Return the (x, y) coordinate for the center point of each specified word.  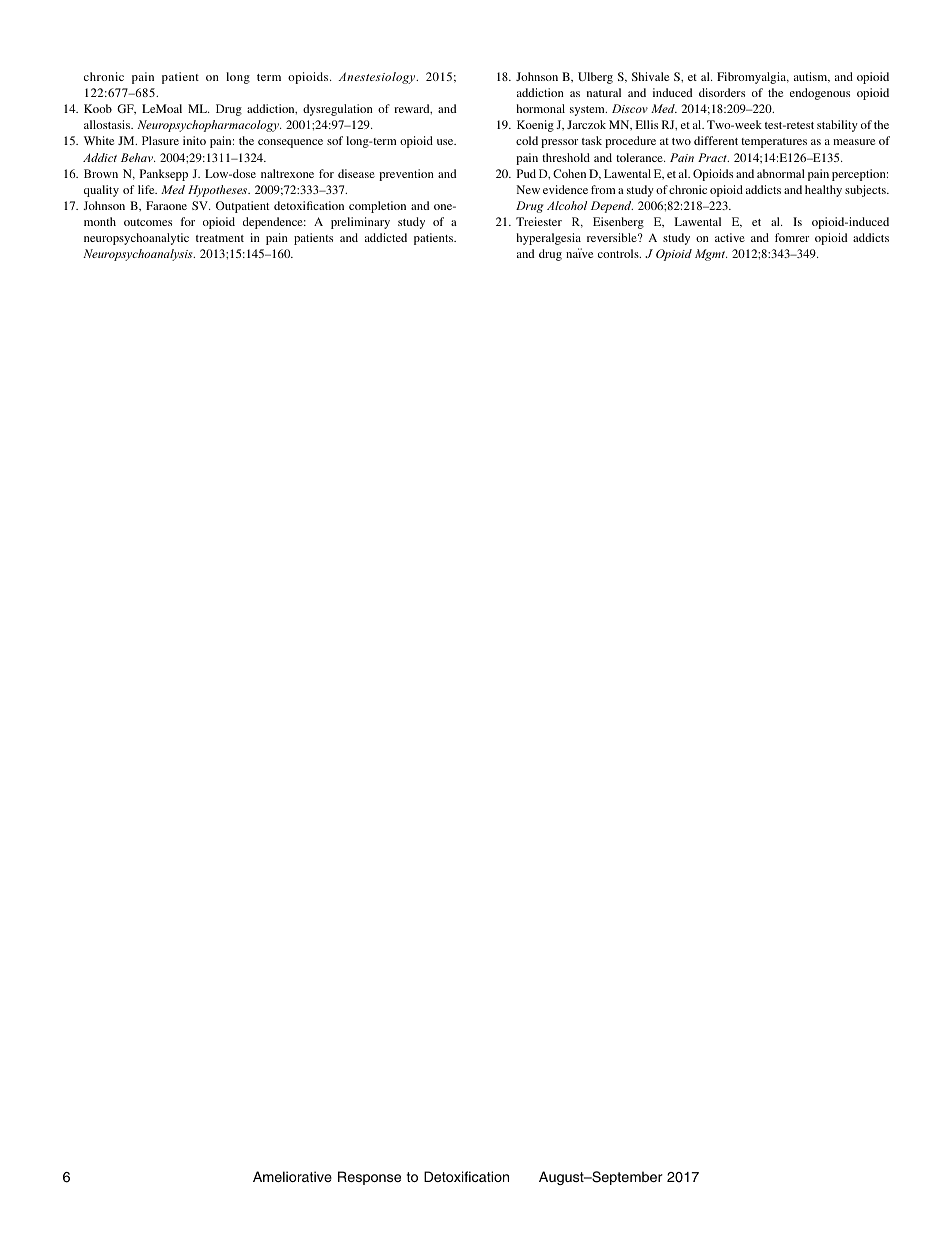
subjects (866, 191)
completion (377, 207)
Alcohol (567, 205)
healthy (823, 191)
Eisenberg (618, 223)
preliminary (360, 223)
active (730, 237)
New (528, 189)
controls (619, 253)
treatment (220, 238)
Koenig (535, 126)
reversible (613, 237)
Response (369, 1178)
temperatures (774, 143)
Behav (138, 157)
